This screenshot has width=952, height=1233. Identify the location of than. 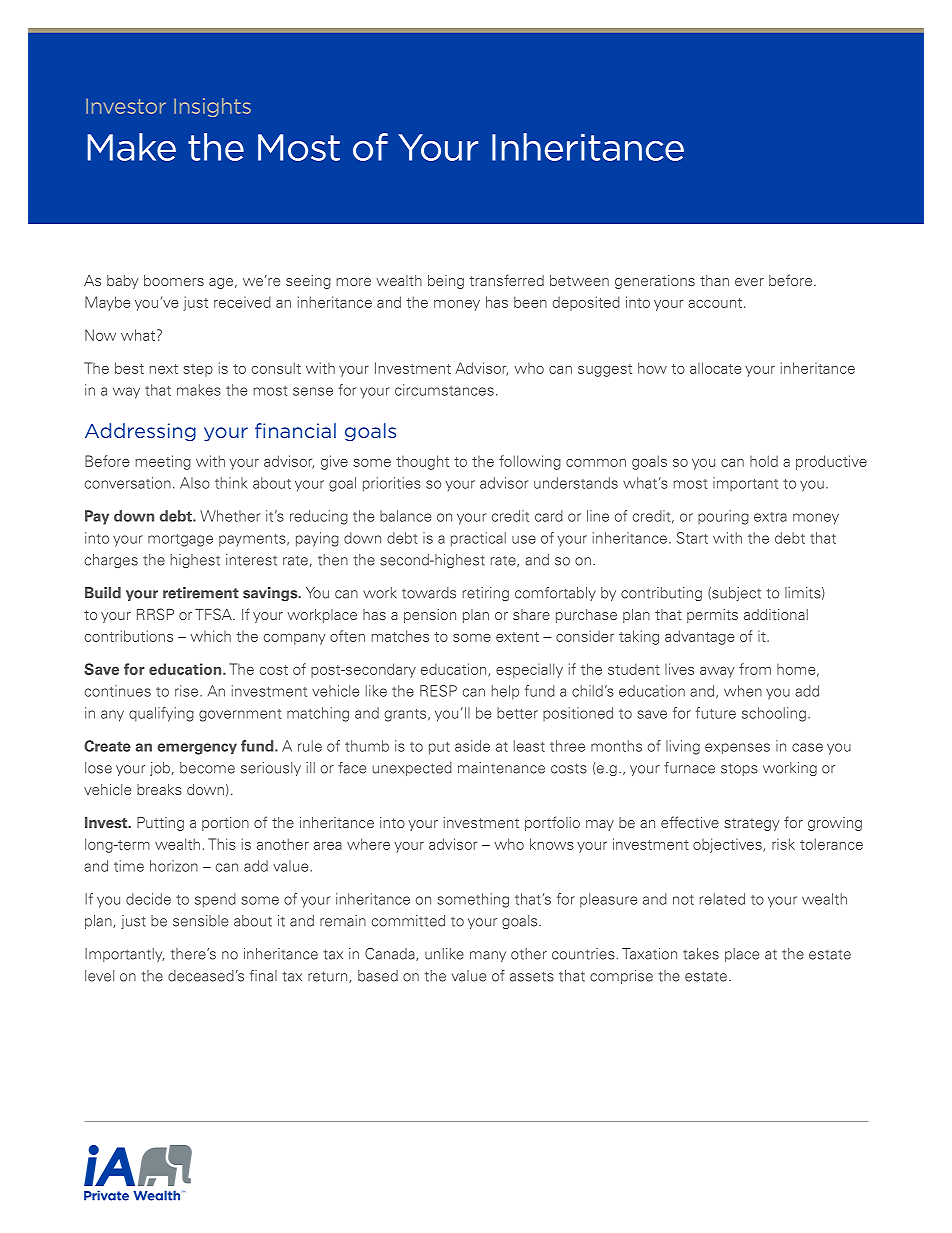
(714, 280).
